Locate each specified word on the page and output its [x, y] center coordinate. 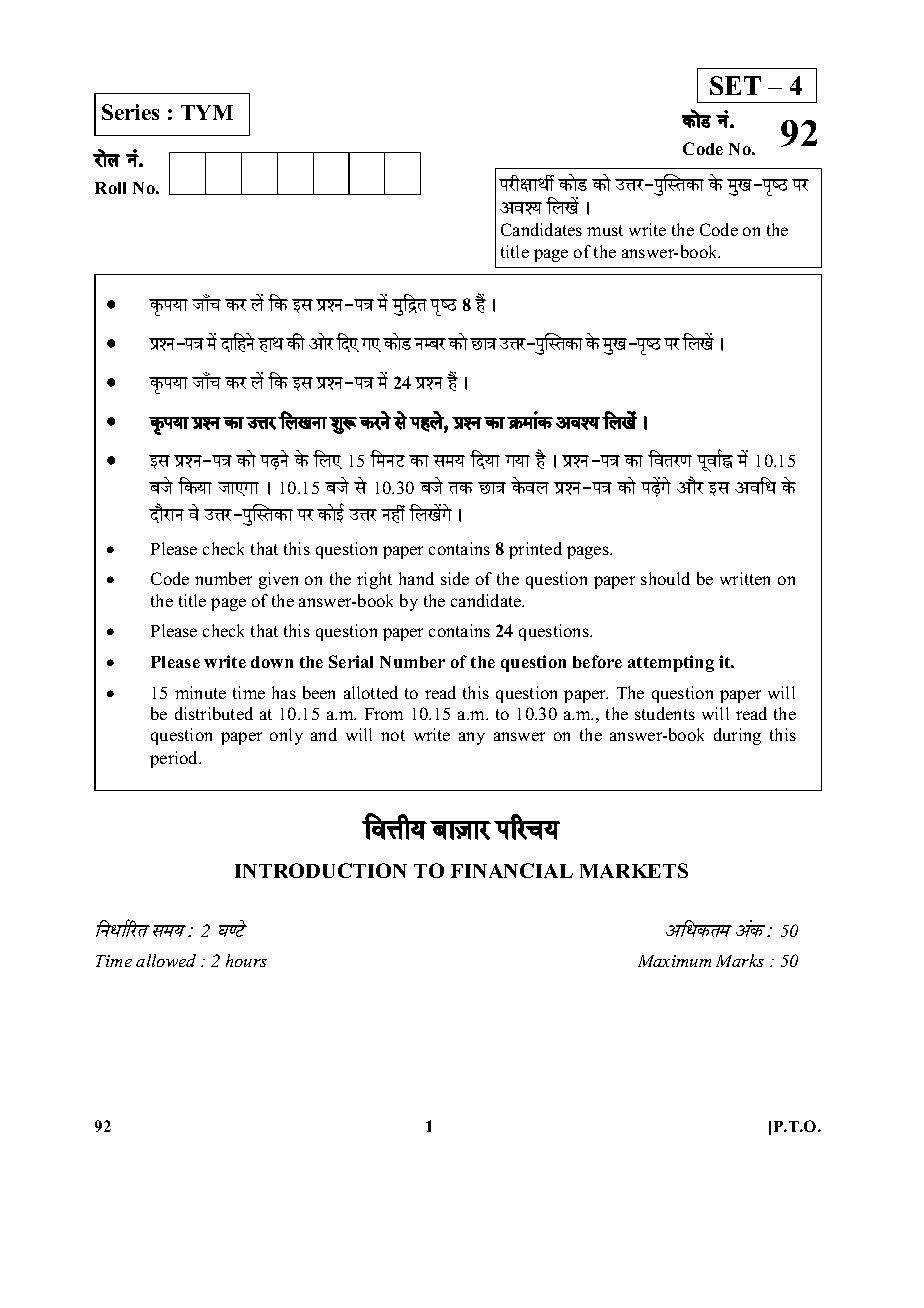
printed [535, 550]
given [278, 580]
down [272, 662]
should [665, 578]
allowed [166, 960]
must [605, 230]
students [665, 713]
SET [735, 85]
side [455, 578]
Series [130, 112]
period [175, 759]
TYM [207, 112]
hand [416, 578]
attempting [671, 663]
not [393, 735]
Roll [110, 188]
